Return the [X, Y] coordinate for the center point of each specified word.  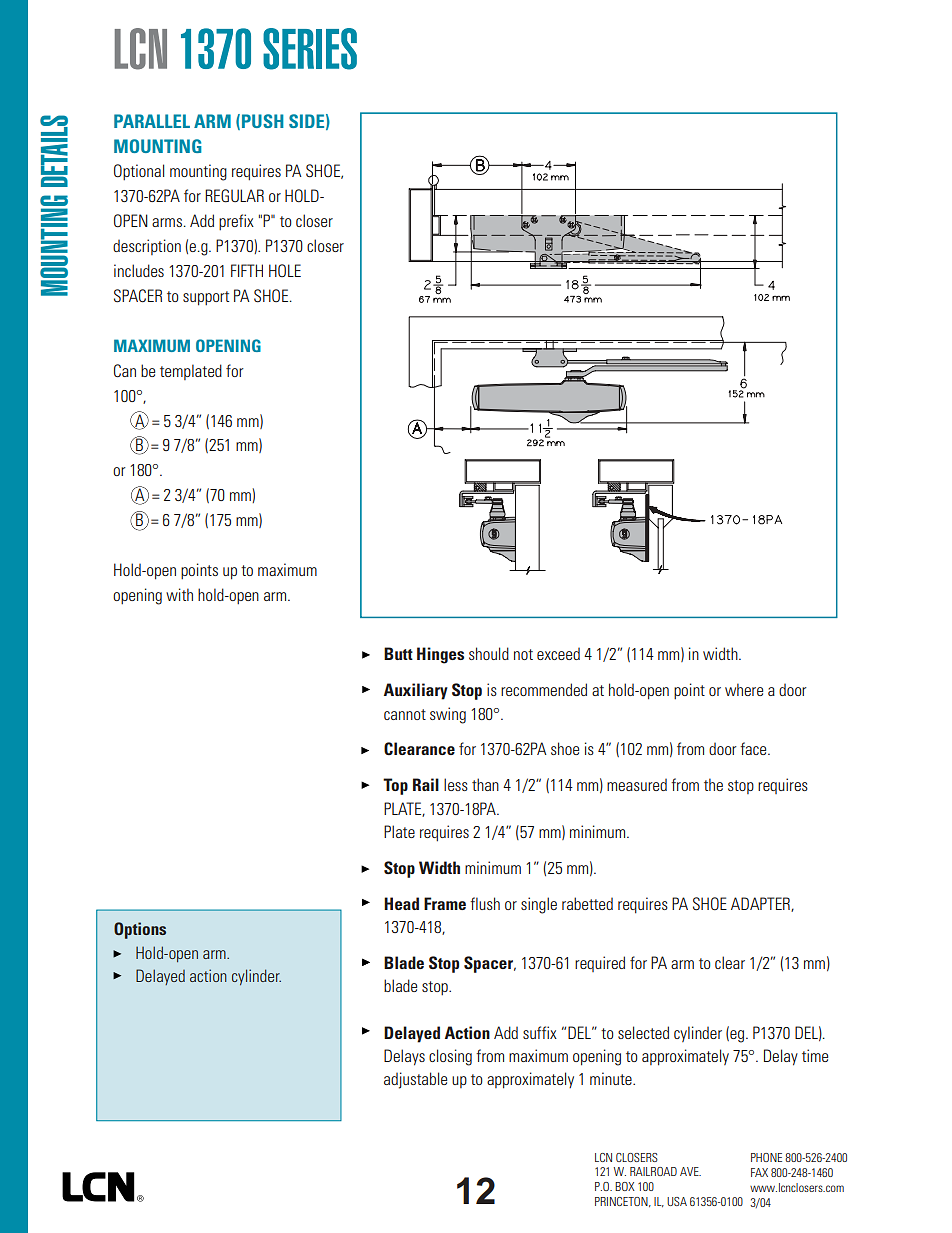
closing [450, 1057]
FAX [759, 1172]
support [206, 298]
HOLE [285, 270]
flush [485, 903]
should [489, 653]
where [744, 689]
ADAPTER [761, 904]
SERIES [310, 49]
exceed [558, 654]
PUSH [263, 121]
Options [140, 930]
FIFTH [247, 270]
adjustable [415, 1080]
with [179, 594]
